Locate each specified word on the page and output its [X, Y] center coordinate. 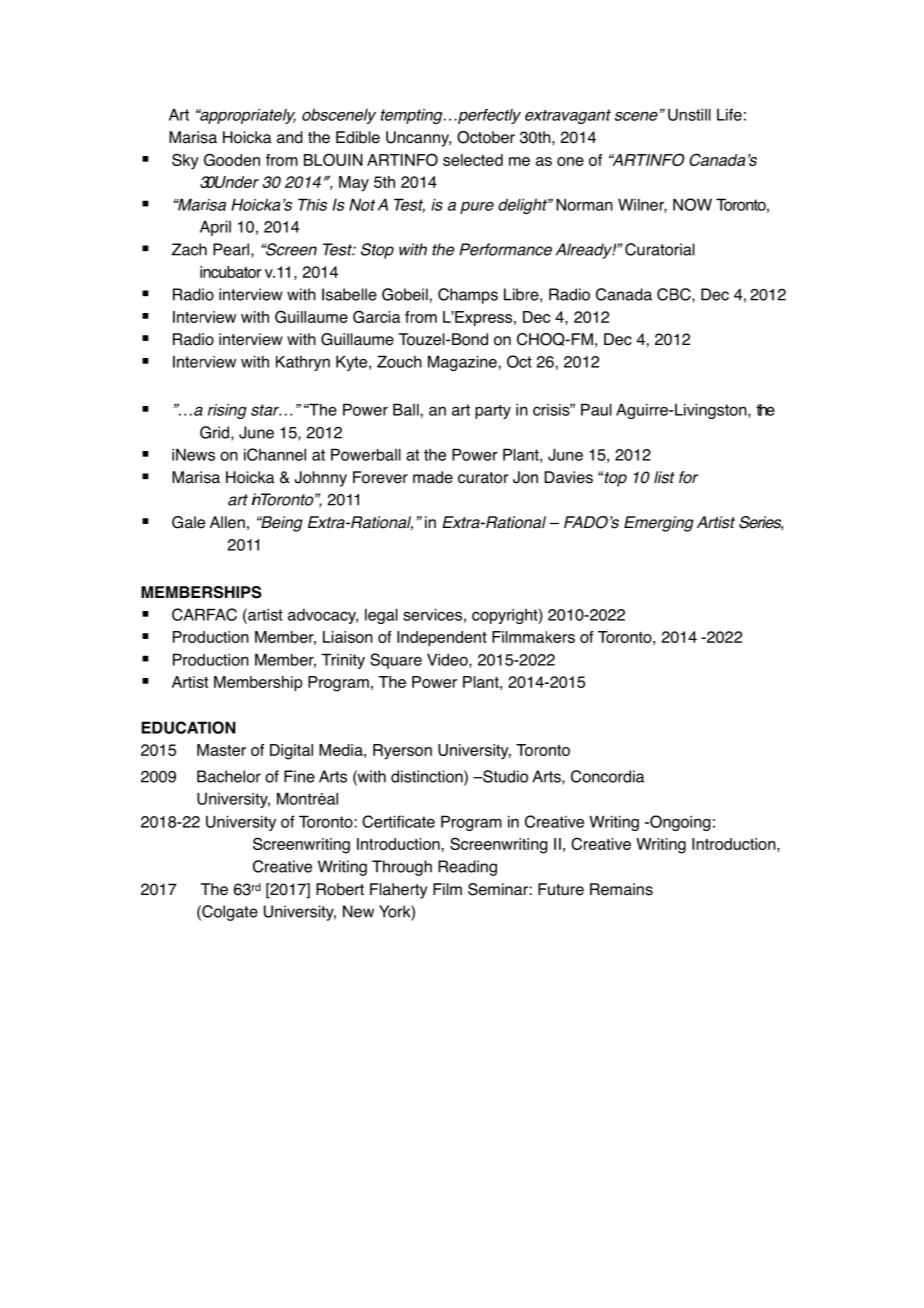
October [486, 137]
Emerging [659, 524]
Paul [596, 409]
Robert [340, 889]
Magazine [462, 363]
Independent [442, 638]
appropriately [247, 116]
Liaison [348, 637]
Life [729, 114]
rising [227, 411]
